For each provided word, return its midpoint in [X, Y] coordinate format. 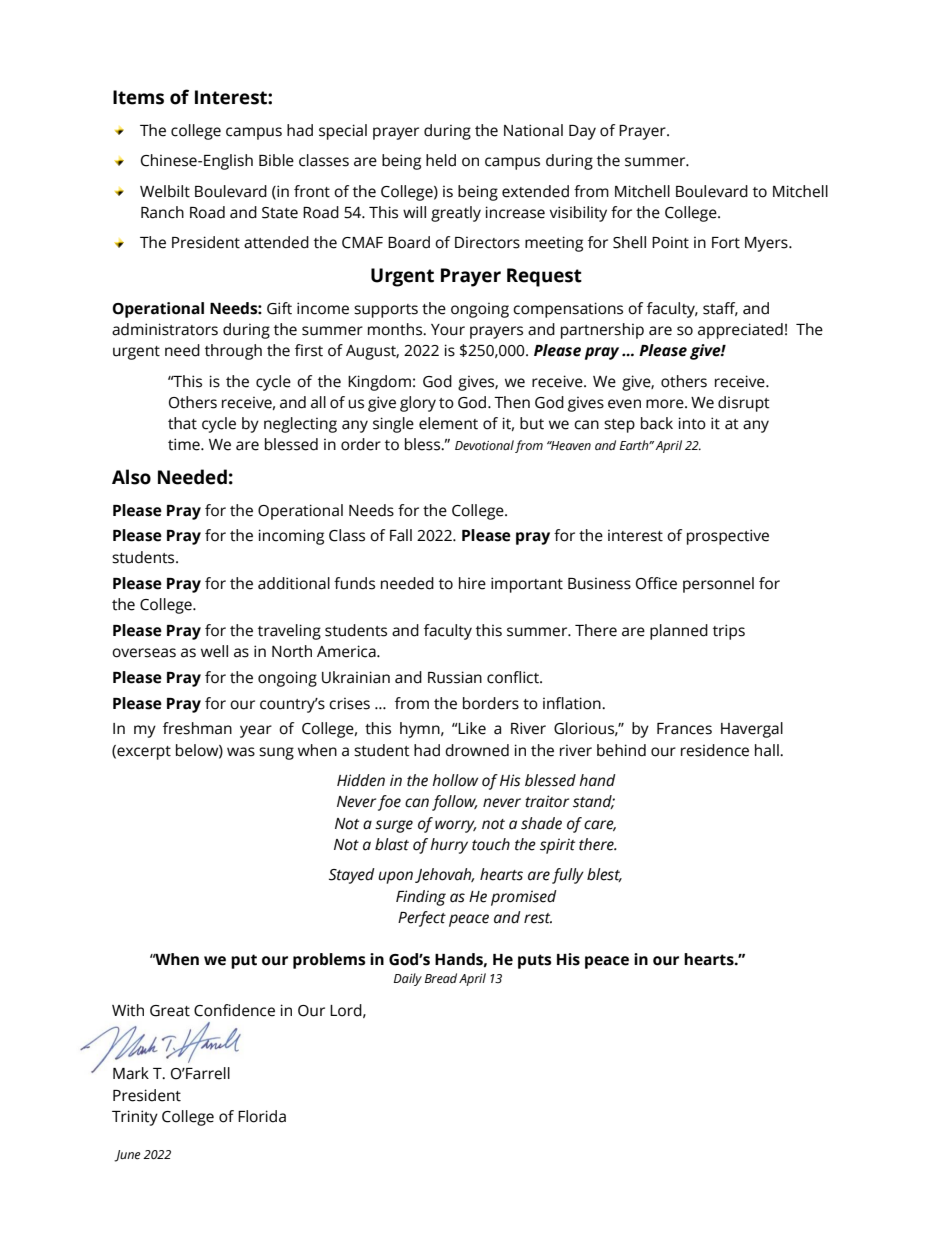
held [441, 160]
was [241, 752]
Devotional [484, 445]
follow [454, 803]
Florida [262, 1116]
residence [715, 750]
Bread [441, 978]
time [185, 444]
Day [582, 132]
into [692, 423]
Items [138, 97]
